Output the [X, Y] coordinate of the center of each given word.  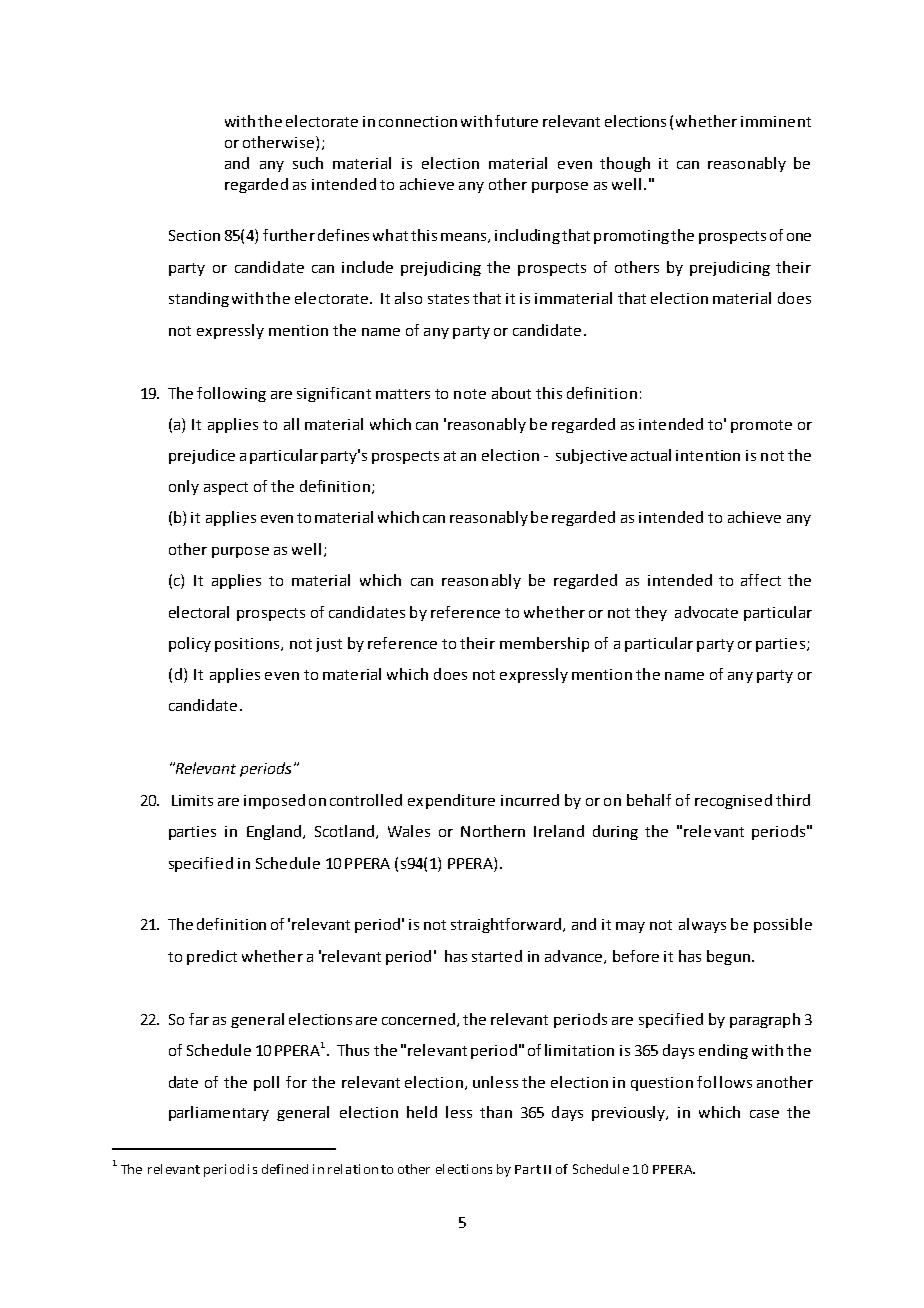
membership [544, 644]
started [497, 956]
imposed [274, 801]
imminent [776, 121]
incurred [530, 800]
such [308, 163]
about [511, 393]
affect [761, 580]
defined [285, 1169]
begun [728, 957]
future [516, 121]
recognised [733, 801]
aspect [226, 488]
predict [212, 957]
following [231, 394]
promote [761, 426]
